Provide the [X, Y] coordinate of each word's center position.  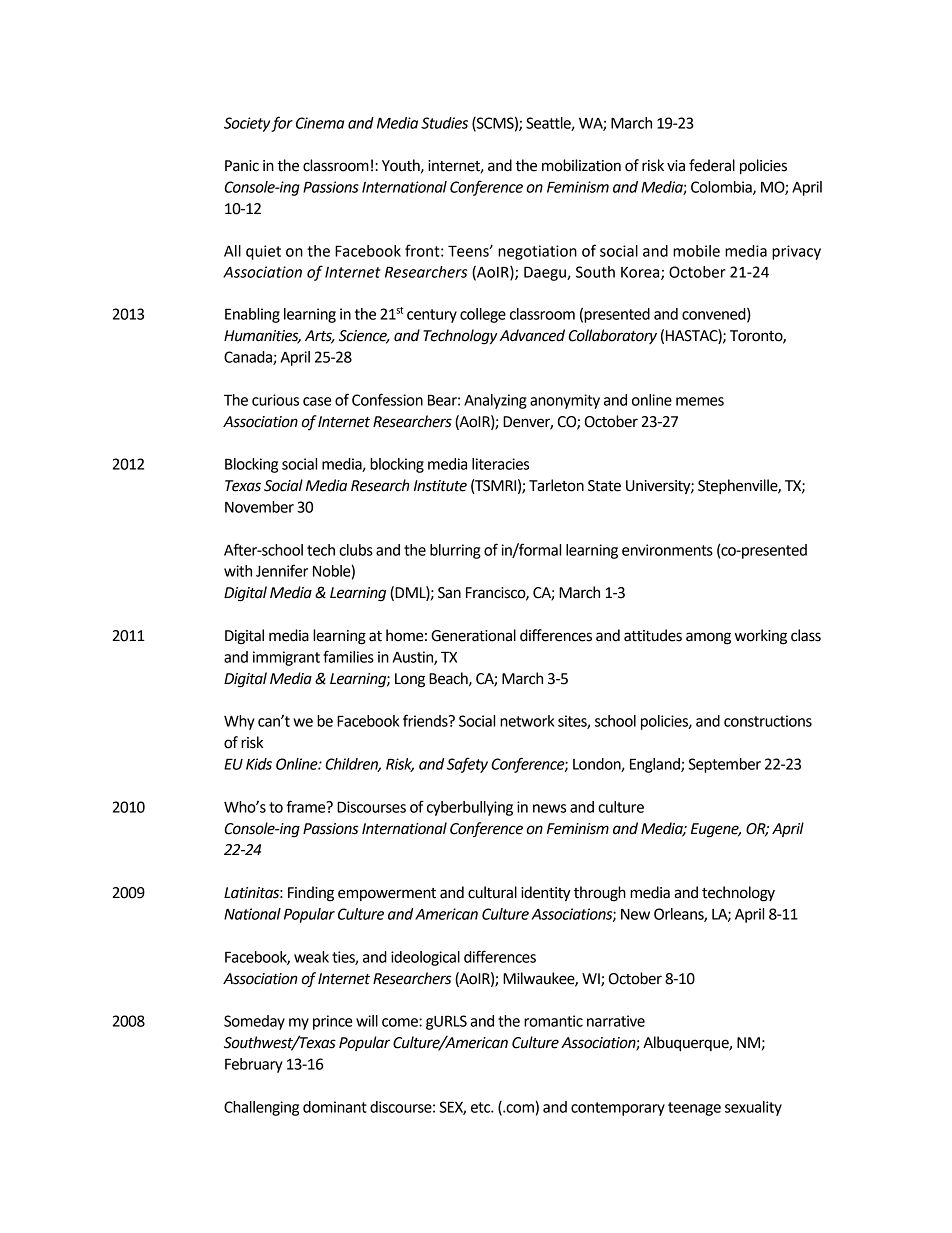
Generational [473, 635]
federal [712, 165]
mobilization [581, 165]
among [708, 638]
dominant [335, 1107]
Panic [242, 166]
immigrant [286, 658]
